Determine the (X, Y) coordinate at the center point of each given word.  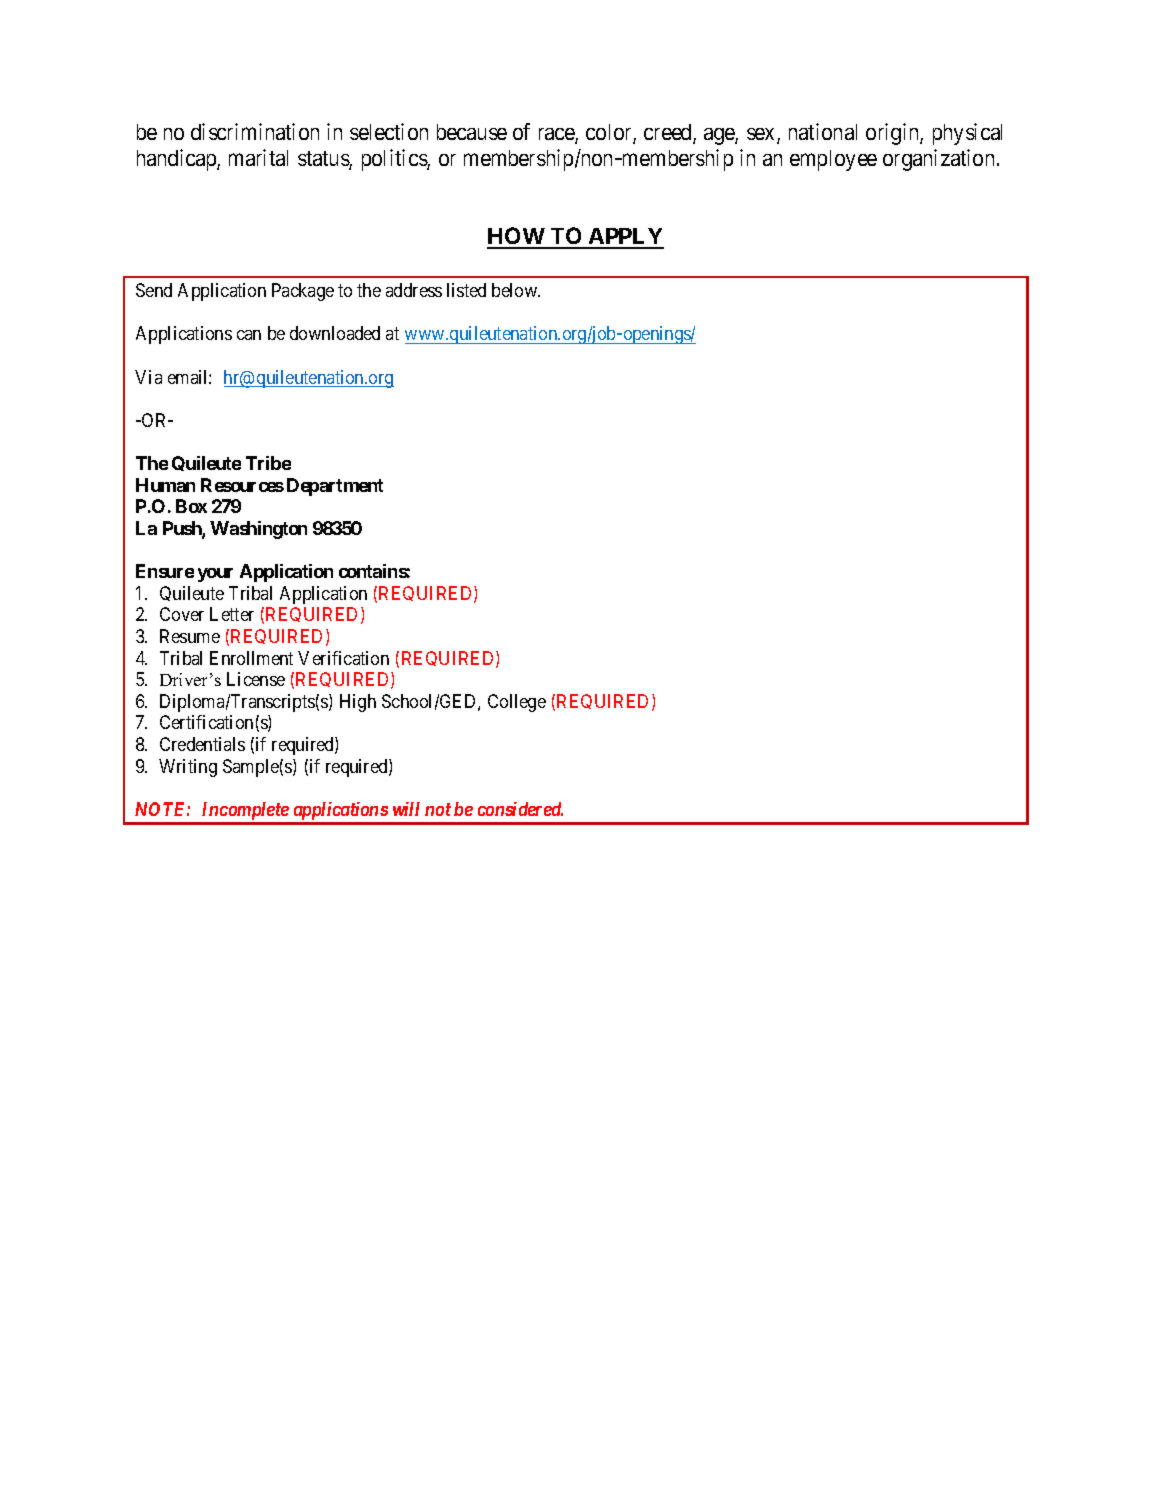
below (516, 290)
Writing (188, 768)
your (215, 575)
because (472, 132)
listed (466, 290)
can (249, 335)
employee (833, 160)
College (517, 703)
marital (258, 157)
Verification (343, 658)
